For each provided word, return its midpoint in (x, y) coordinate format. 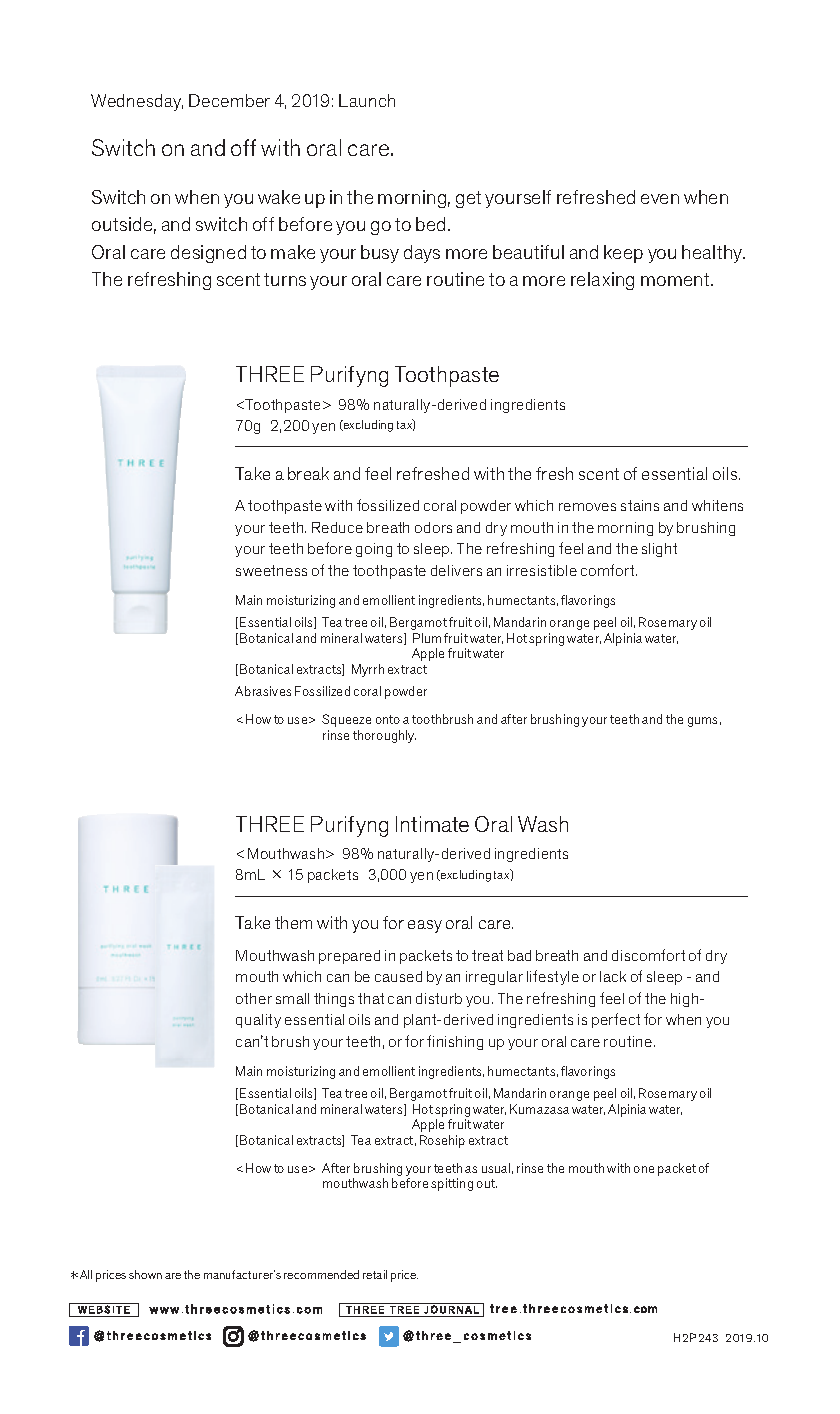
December (229, 100)
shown (145, 1274)
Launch (367, 100)
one (644, 1169)
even (660, 199)
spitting (452, 1184)
